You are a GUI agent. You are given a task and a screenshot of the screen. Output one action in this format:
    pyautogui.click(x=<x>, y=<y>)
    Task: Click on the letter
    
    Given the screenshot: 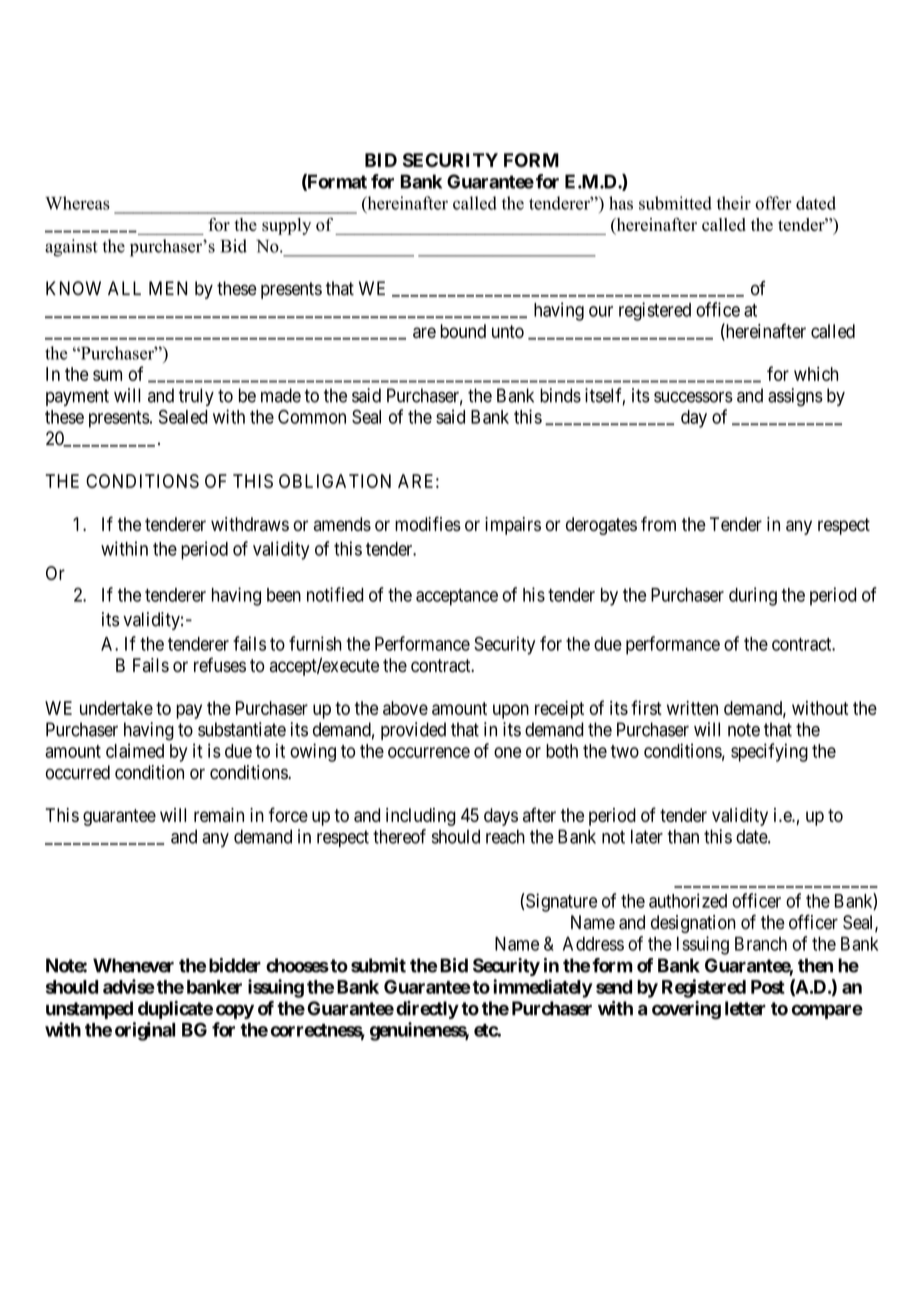 What is the action you would take?
    pyautogui.click(x=745, y=1008)
